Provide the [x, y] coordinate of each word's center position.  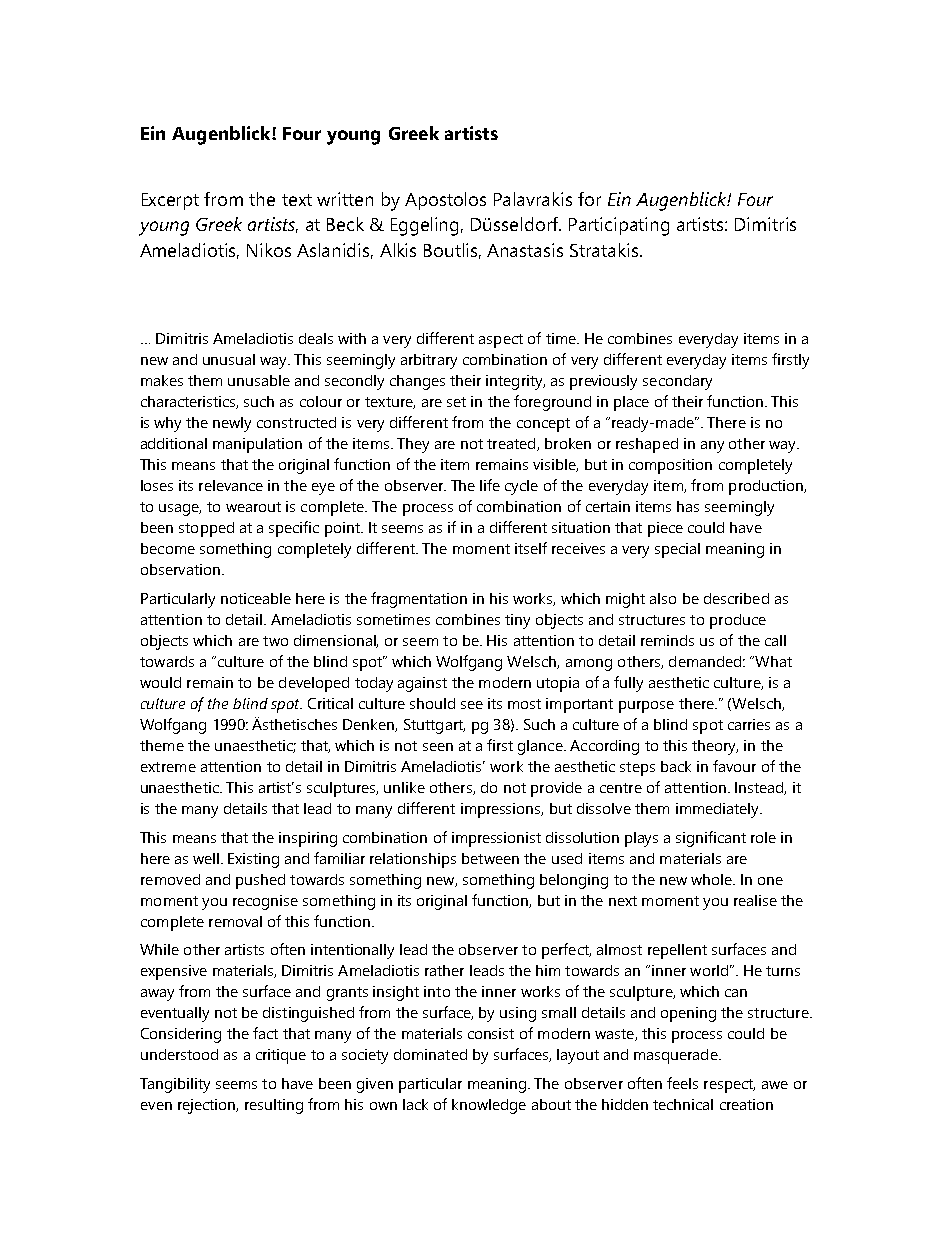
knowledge [489, 1106]
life [490, 485]
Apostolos [445, 201]
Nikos [269, 250]
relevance [231, 485]
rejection [208, 1106]
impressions [502, 810]
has [688, 506]
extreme [168, 767]
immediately [719, 810]
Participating [619, 226]
